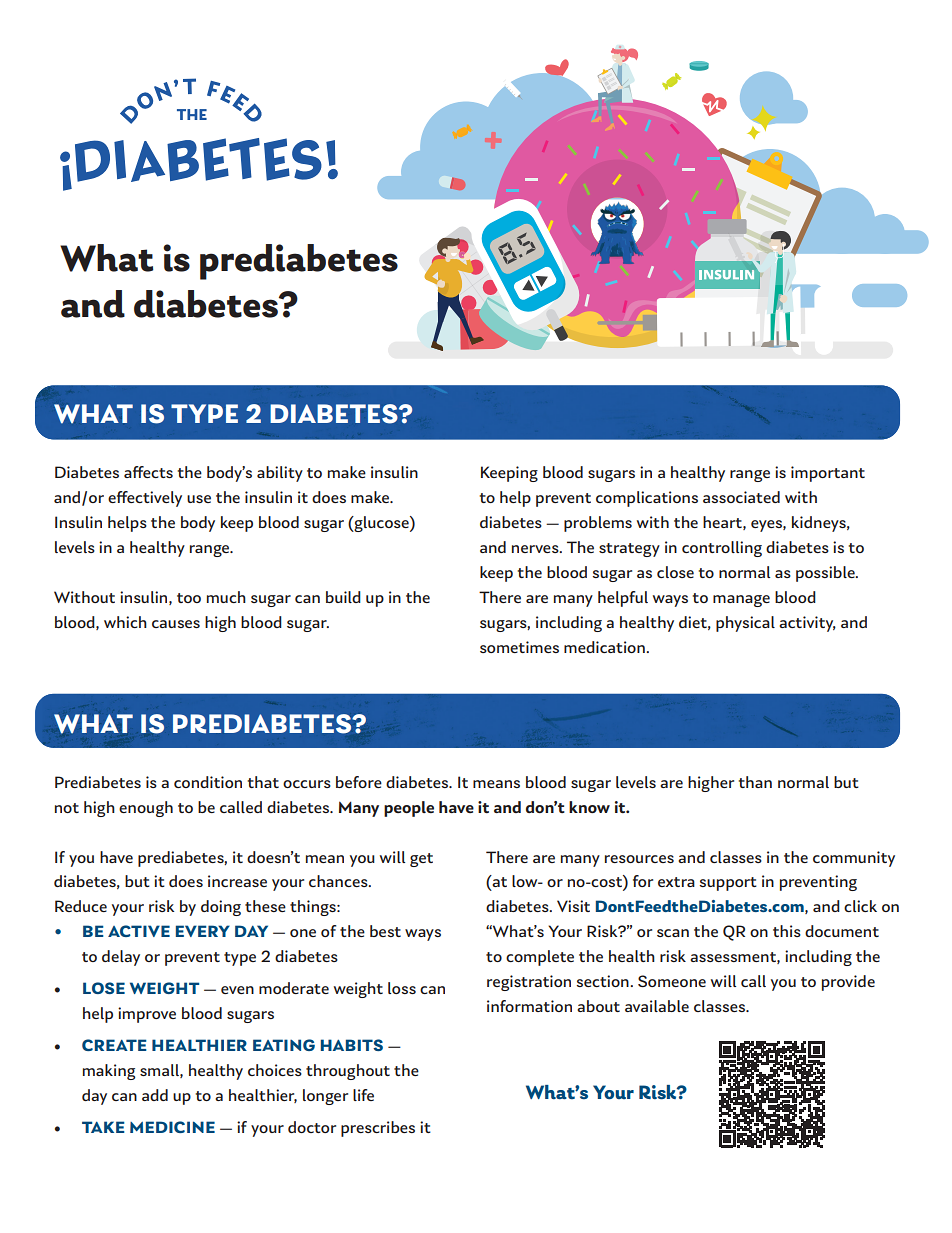  Describe the element at coordinates (176, 624) in the screenshot. I see `causes` at that location.
